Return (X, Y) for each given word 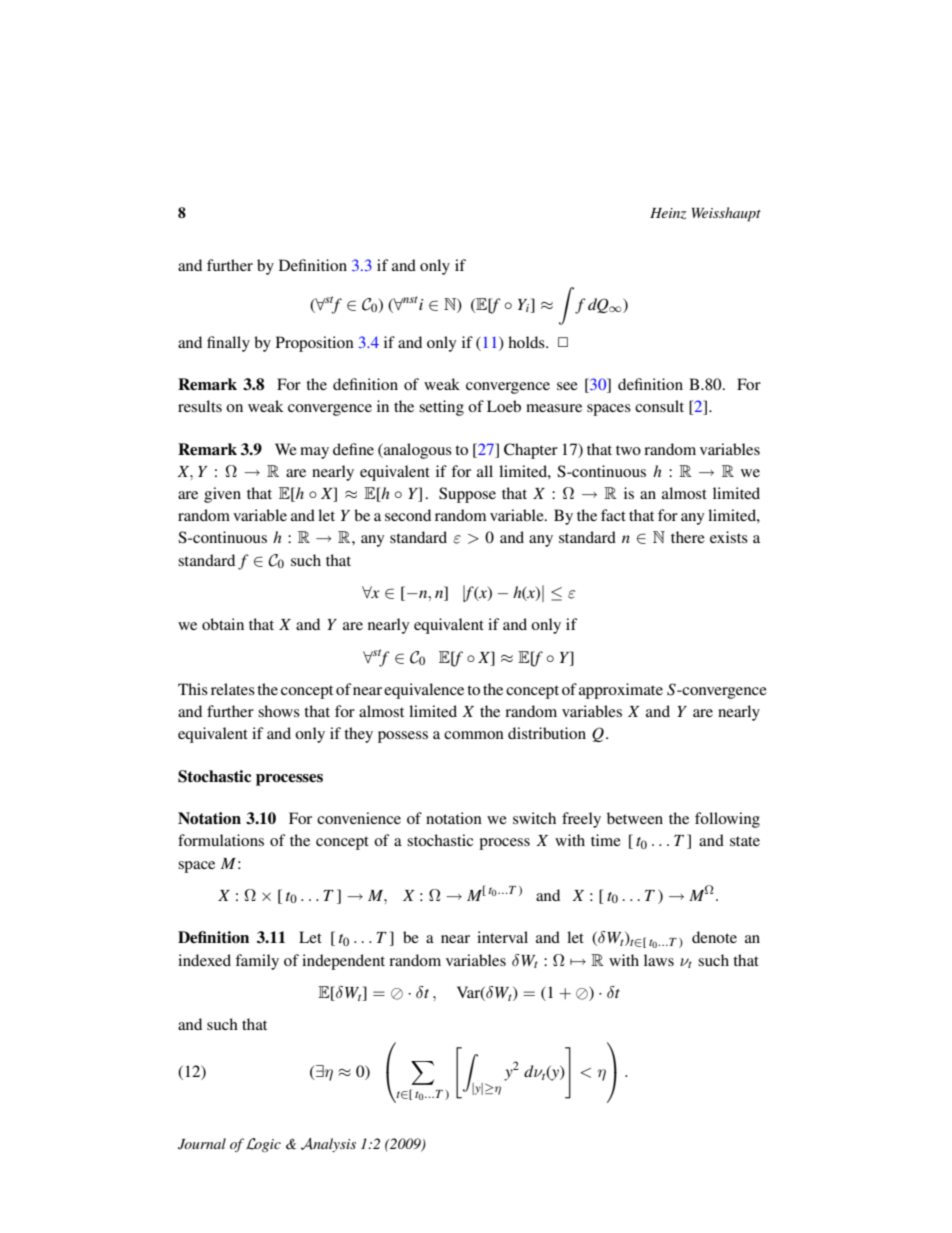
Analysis (328, 1145)
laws (659, 960)
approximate (621, 691)
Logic (263, 1145)
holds (527, 342)
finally (228, 344)
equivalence (424, 691)
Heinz (668, 214)
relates (233, 689)
